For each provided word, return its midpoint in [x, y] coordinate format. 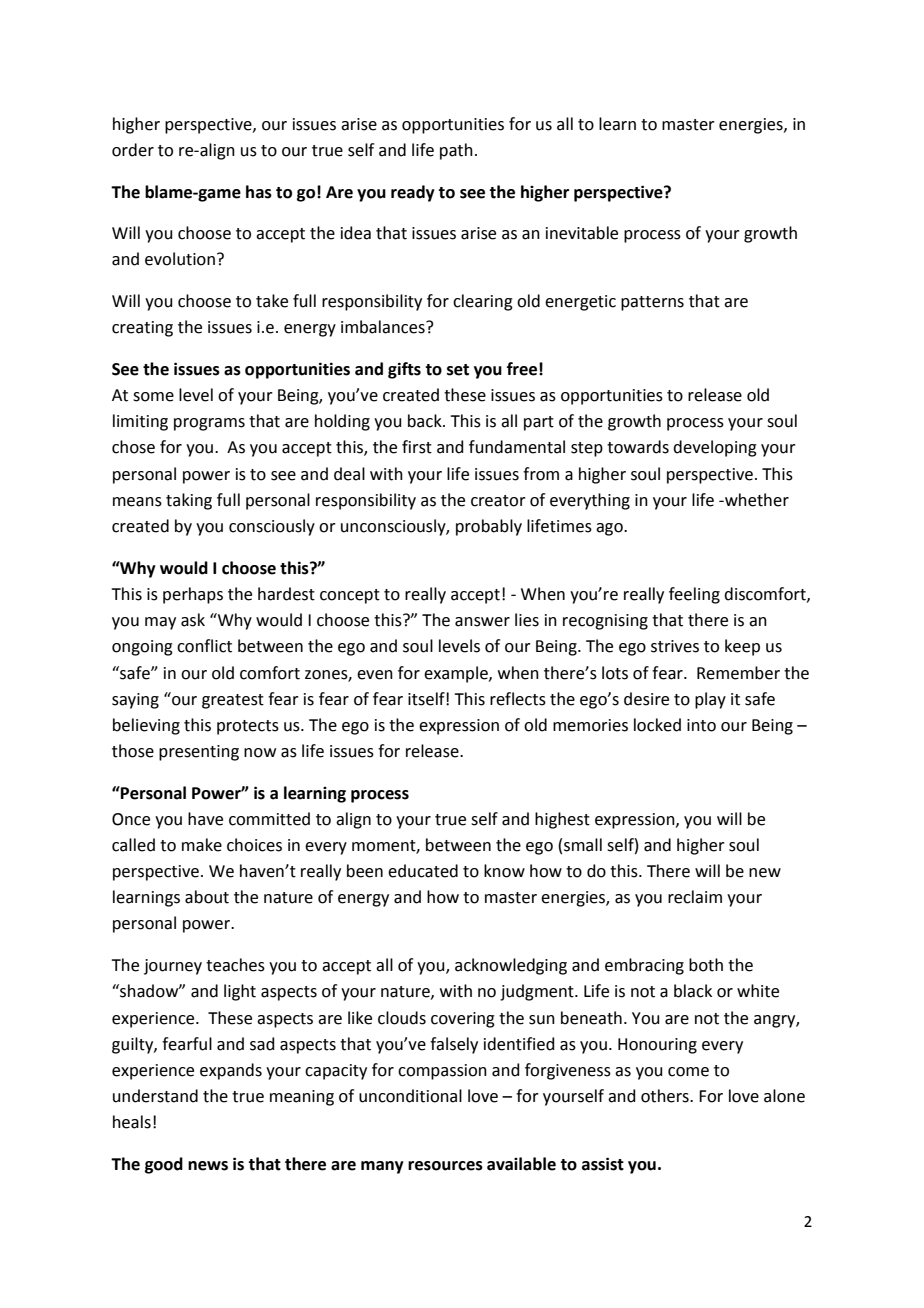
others [666, 1096]
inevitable [582, 233]
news [208, 1166]
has [259, 192]
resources [445, 1166]
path [456, 151]
